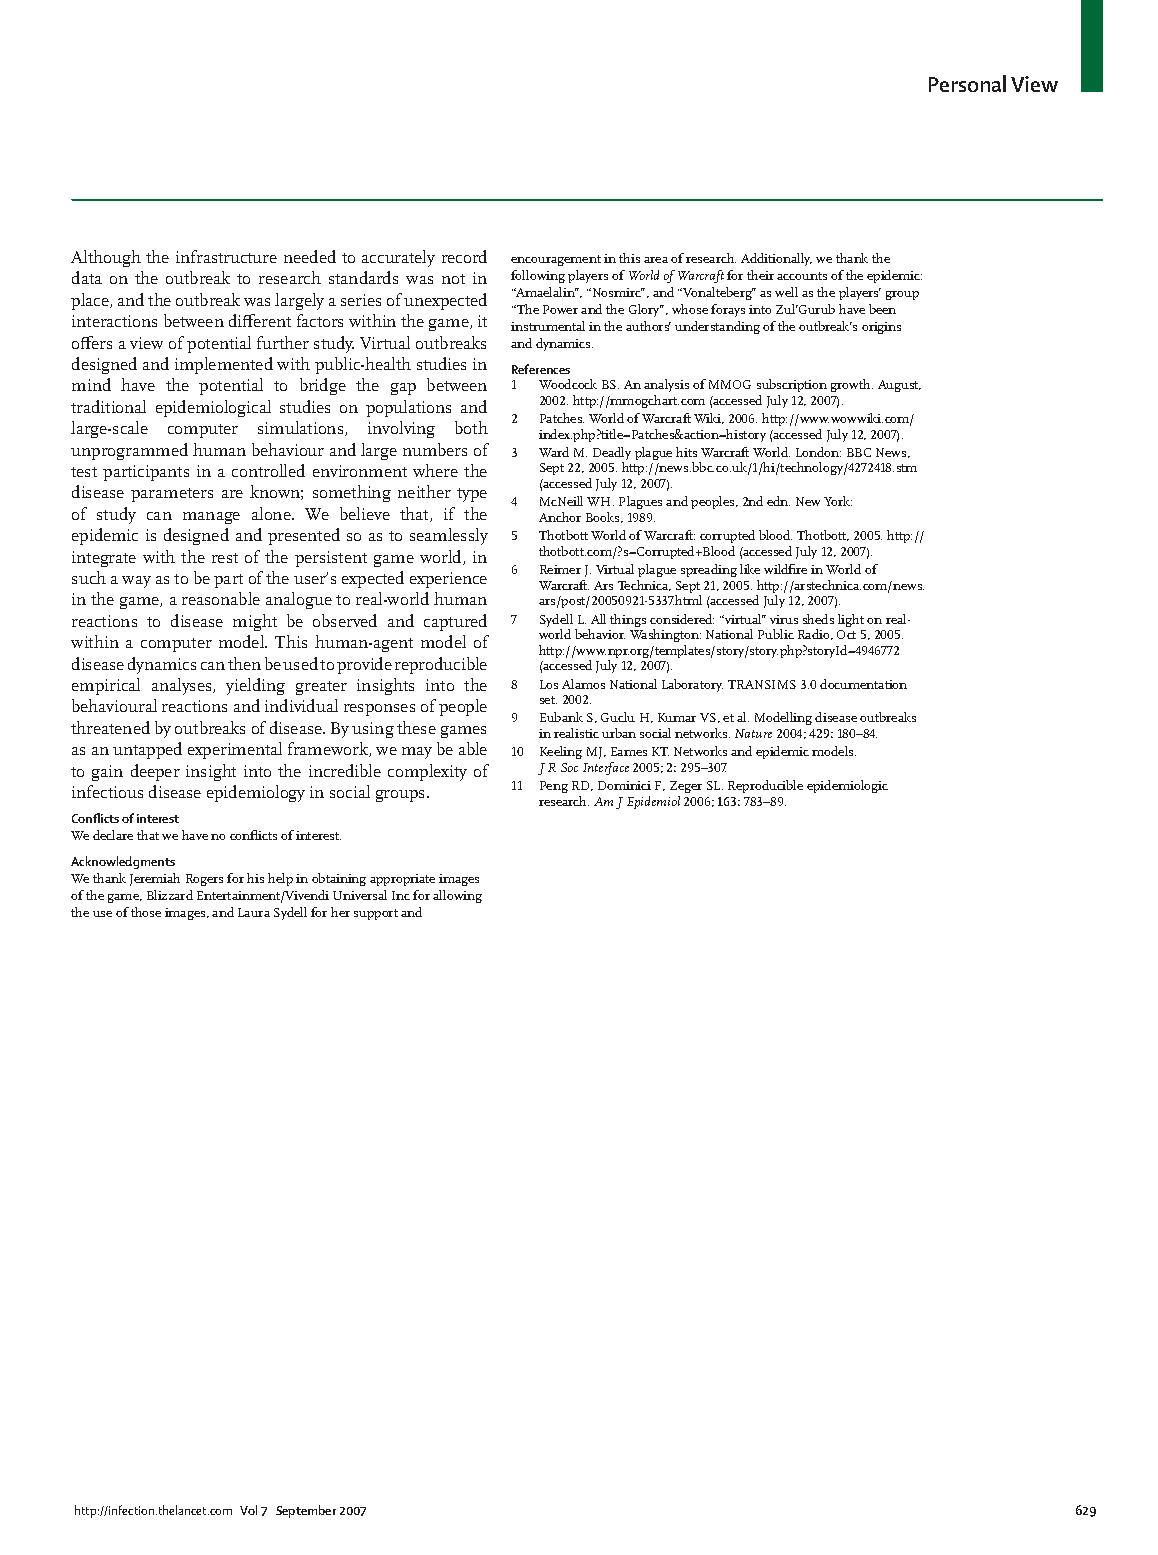  Describe the element at coordinates (753, 733) in the screenshot. I see `Nature` at that location.
